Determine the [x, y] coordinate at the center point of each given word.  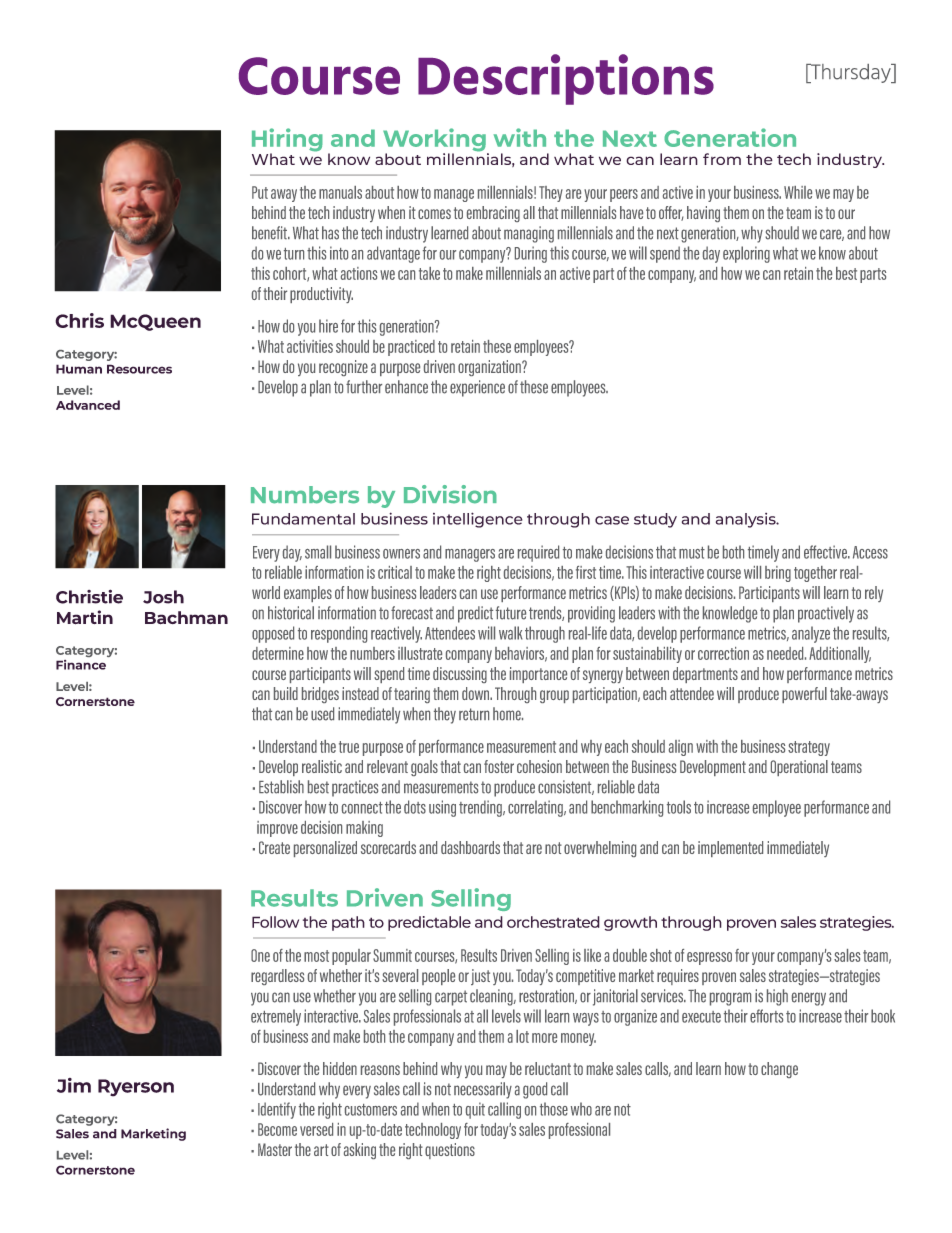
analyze [811, 634]
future [511, 613]
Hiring [287, 141]
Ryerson [136, 1088]
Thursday [851, 73]
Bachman [186, 618]
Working [435, 141]
